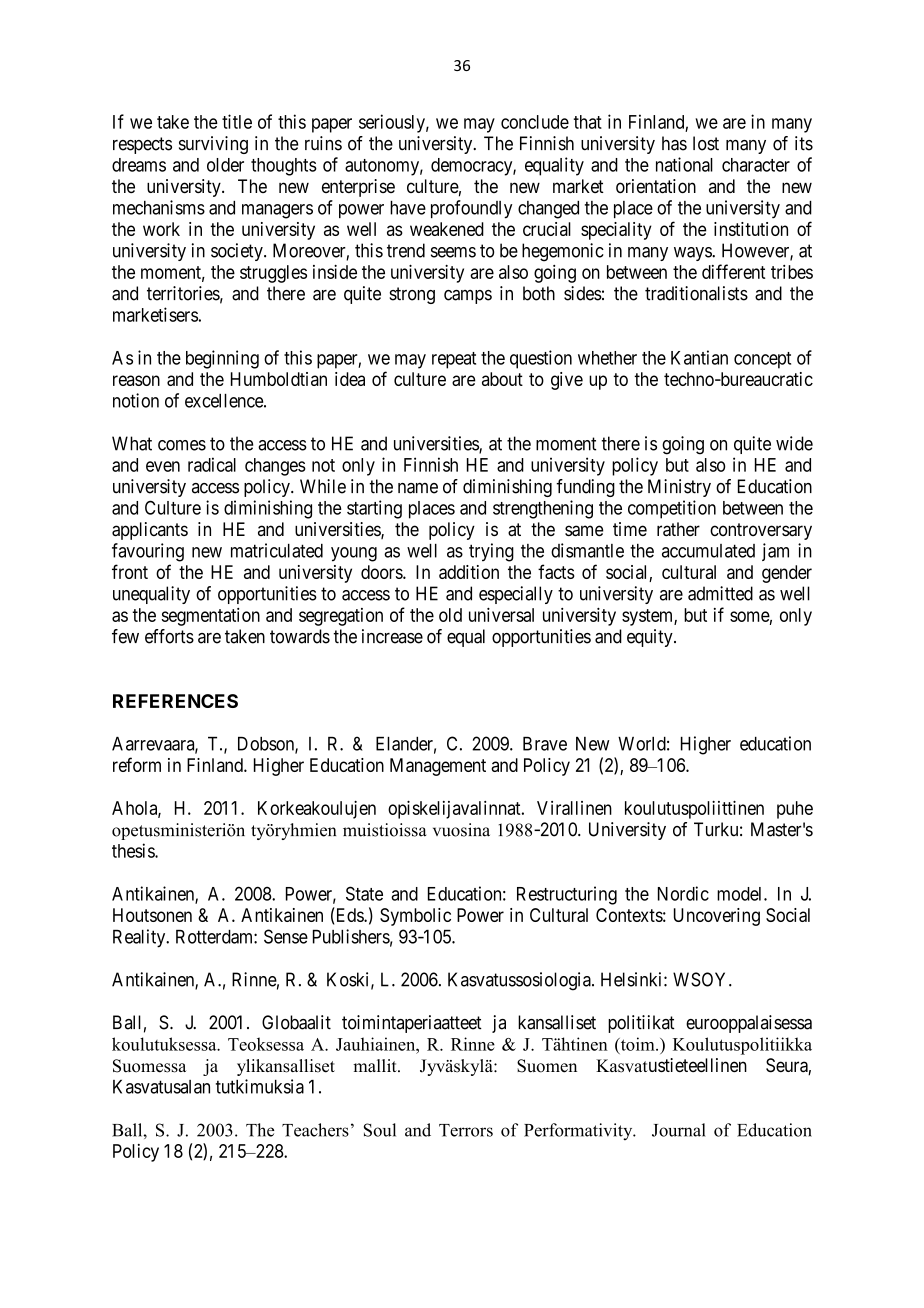 The image size is (924, 1308). What do you see at coordinates (741, 894) in the screenshot?
I see `model` at bounding box center [741, 894].
